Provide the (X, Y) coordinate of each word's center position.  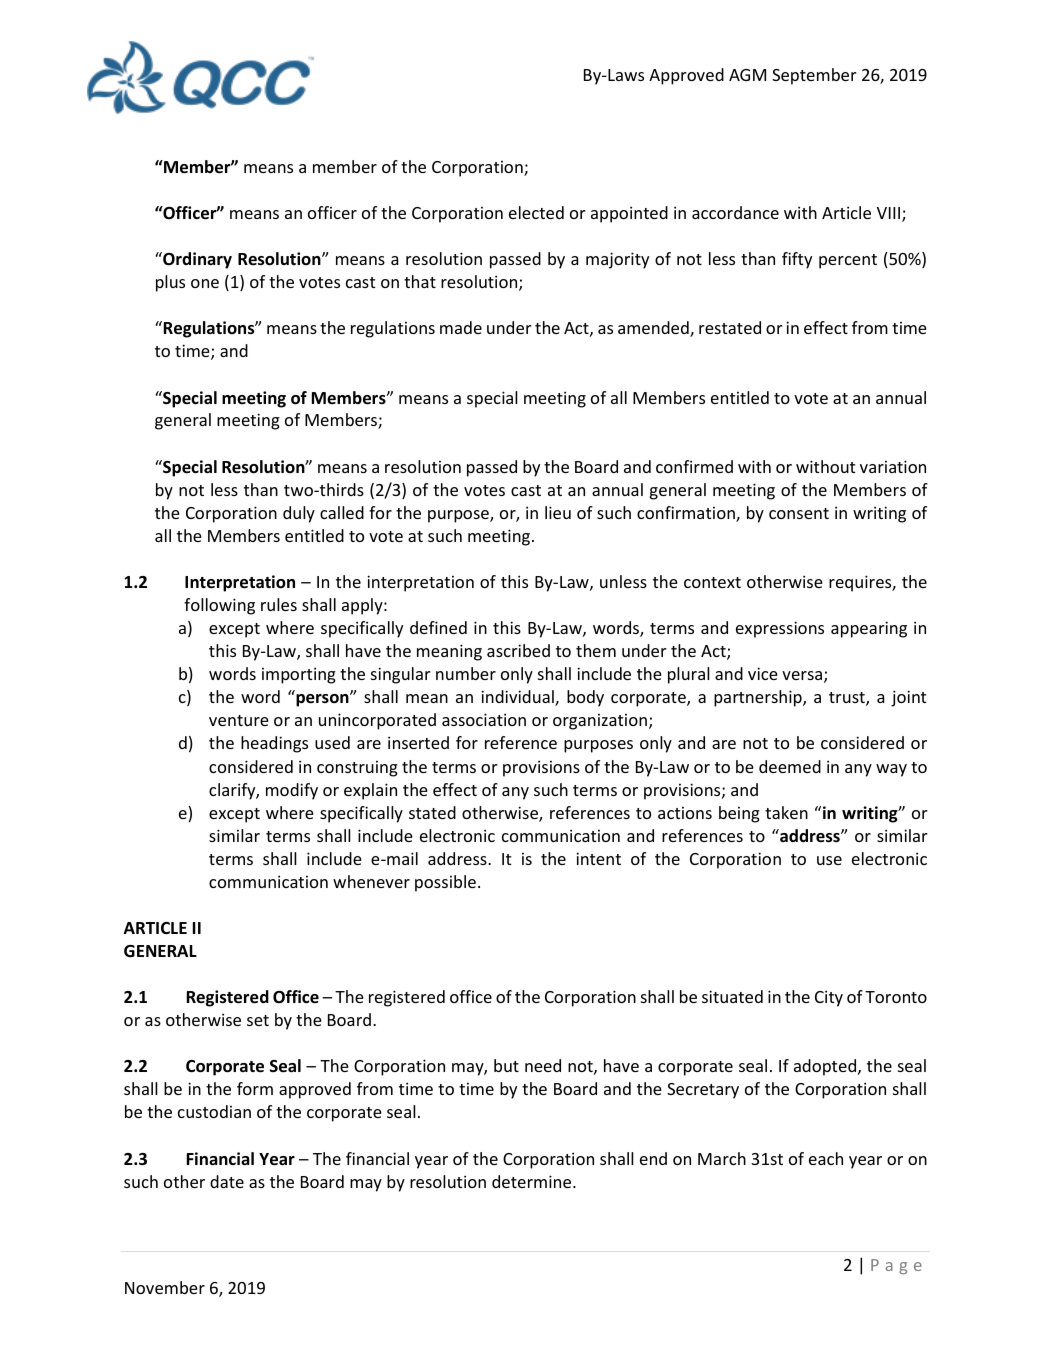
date (227, 1181)
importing (299, 675)
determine (533, 1181)
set (258, 1020)
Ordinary (196, 260)
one (205, 283)
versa (803, 677)
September (814, 76)
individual (518, 698)
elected (536, 212)
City (829, 998)
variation (893, 466)
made (461, 327)
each (826, 1158)
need (543, 1065)
